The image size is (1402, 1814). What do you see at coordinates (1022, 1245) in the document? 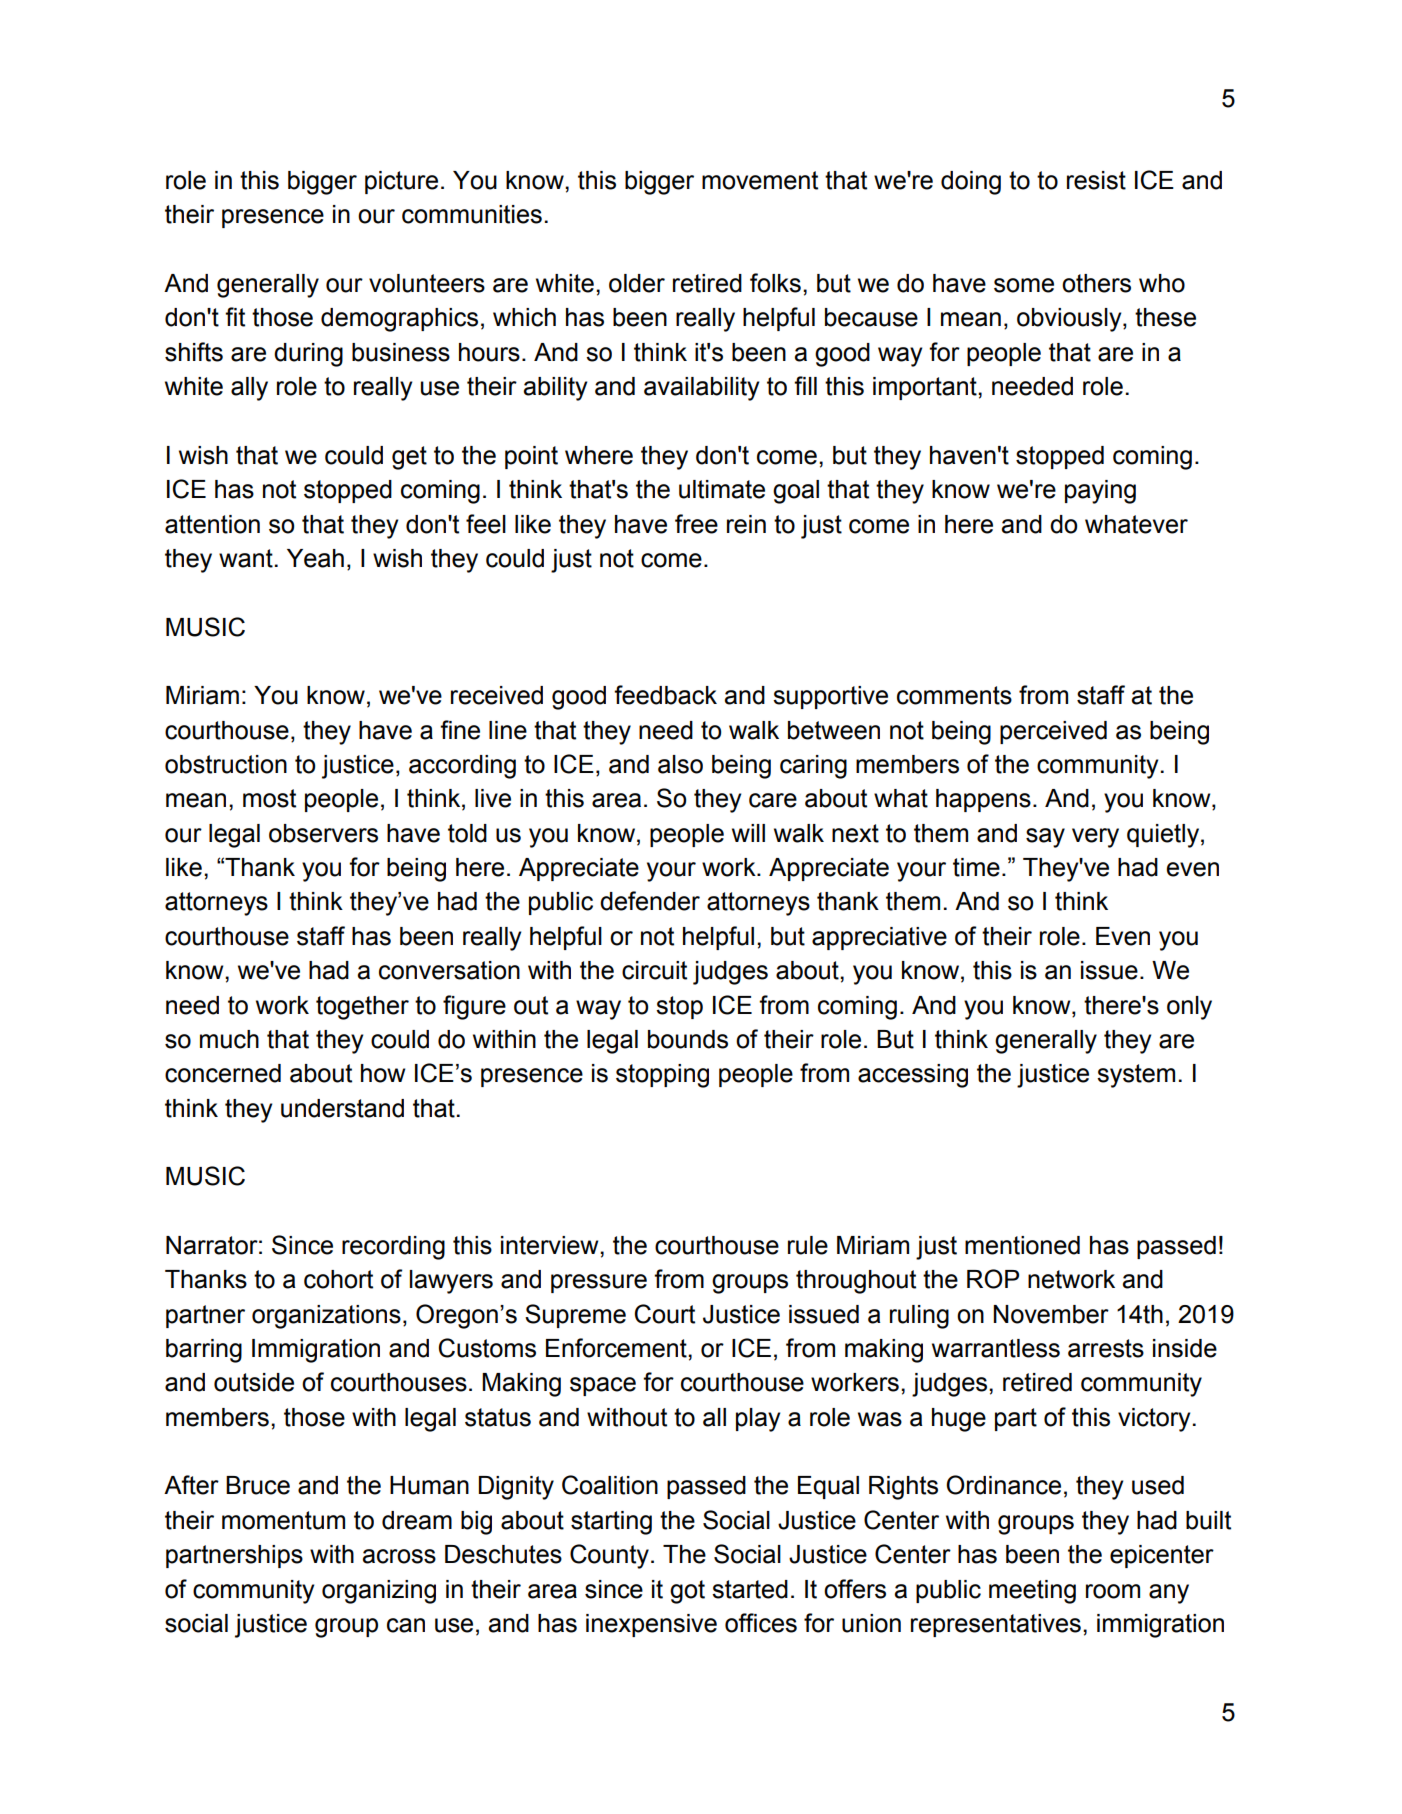
I see `mentioned` at bounding box center [1022, 1245].
